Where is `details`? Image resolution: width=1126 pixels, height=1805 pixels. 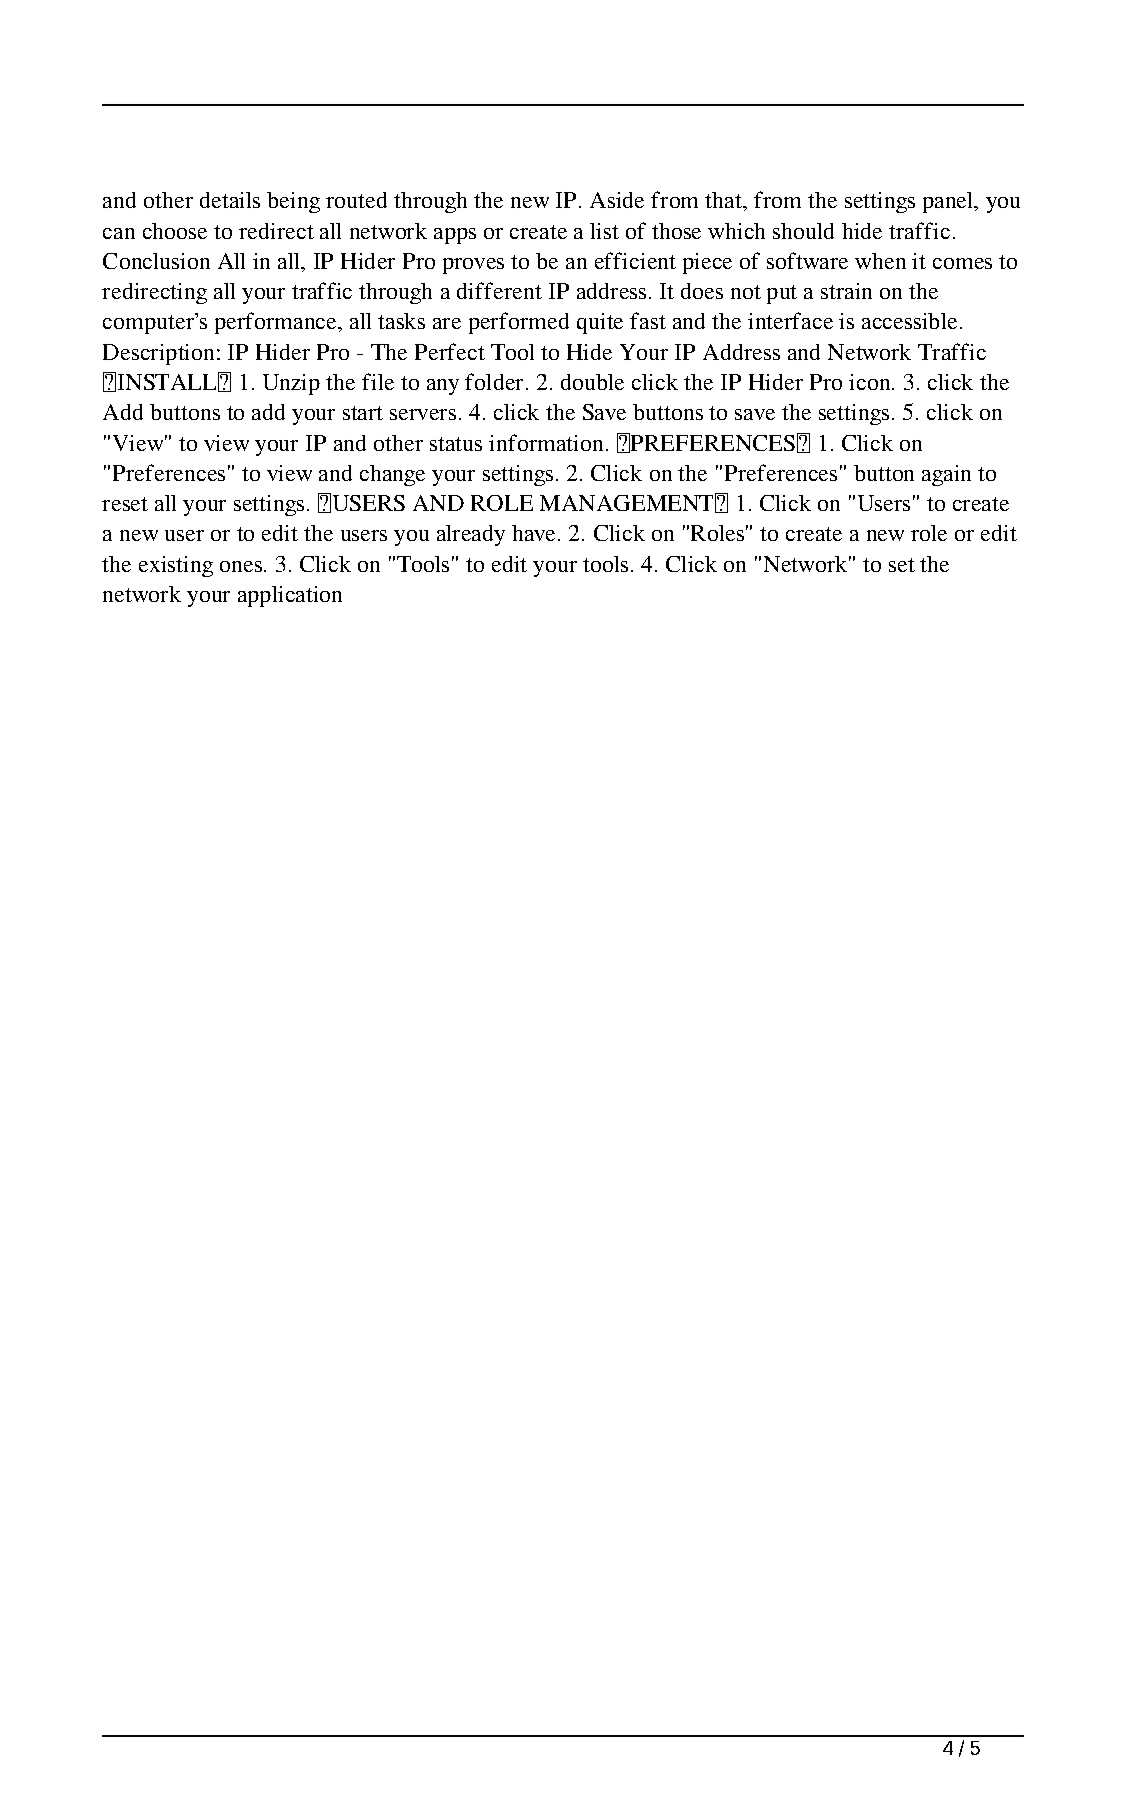
details is located at coordinates (230, 200).
